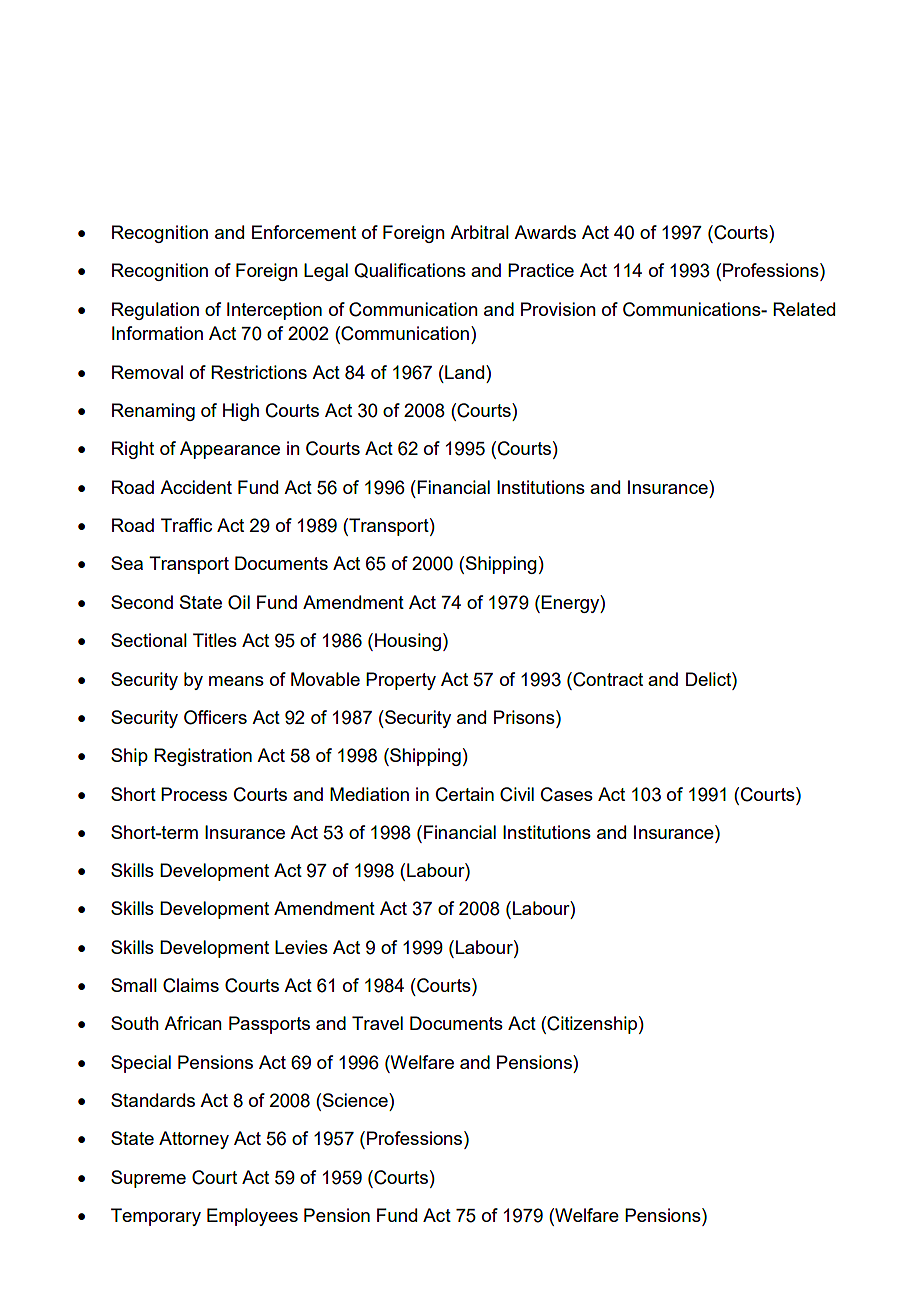  What do you see at coordinates (409, 642) in the image?
I see `Housing` at bounding box center [409, 642].
